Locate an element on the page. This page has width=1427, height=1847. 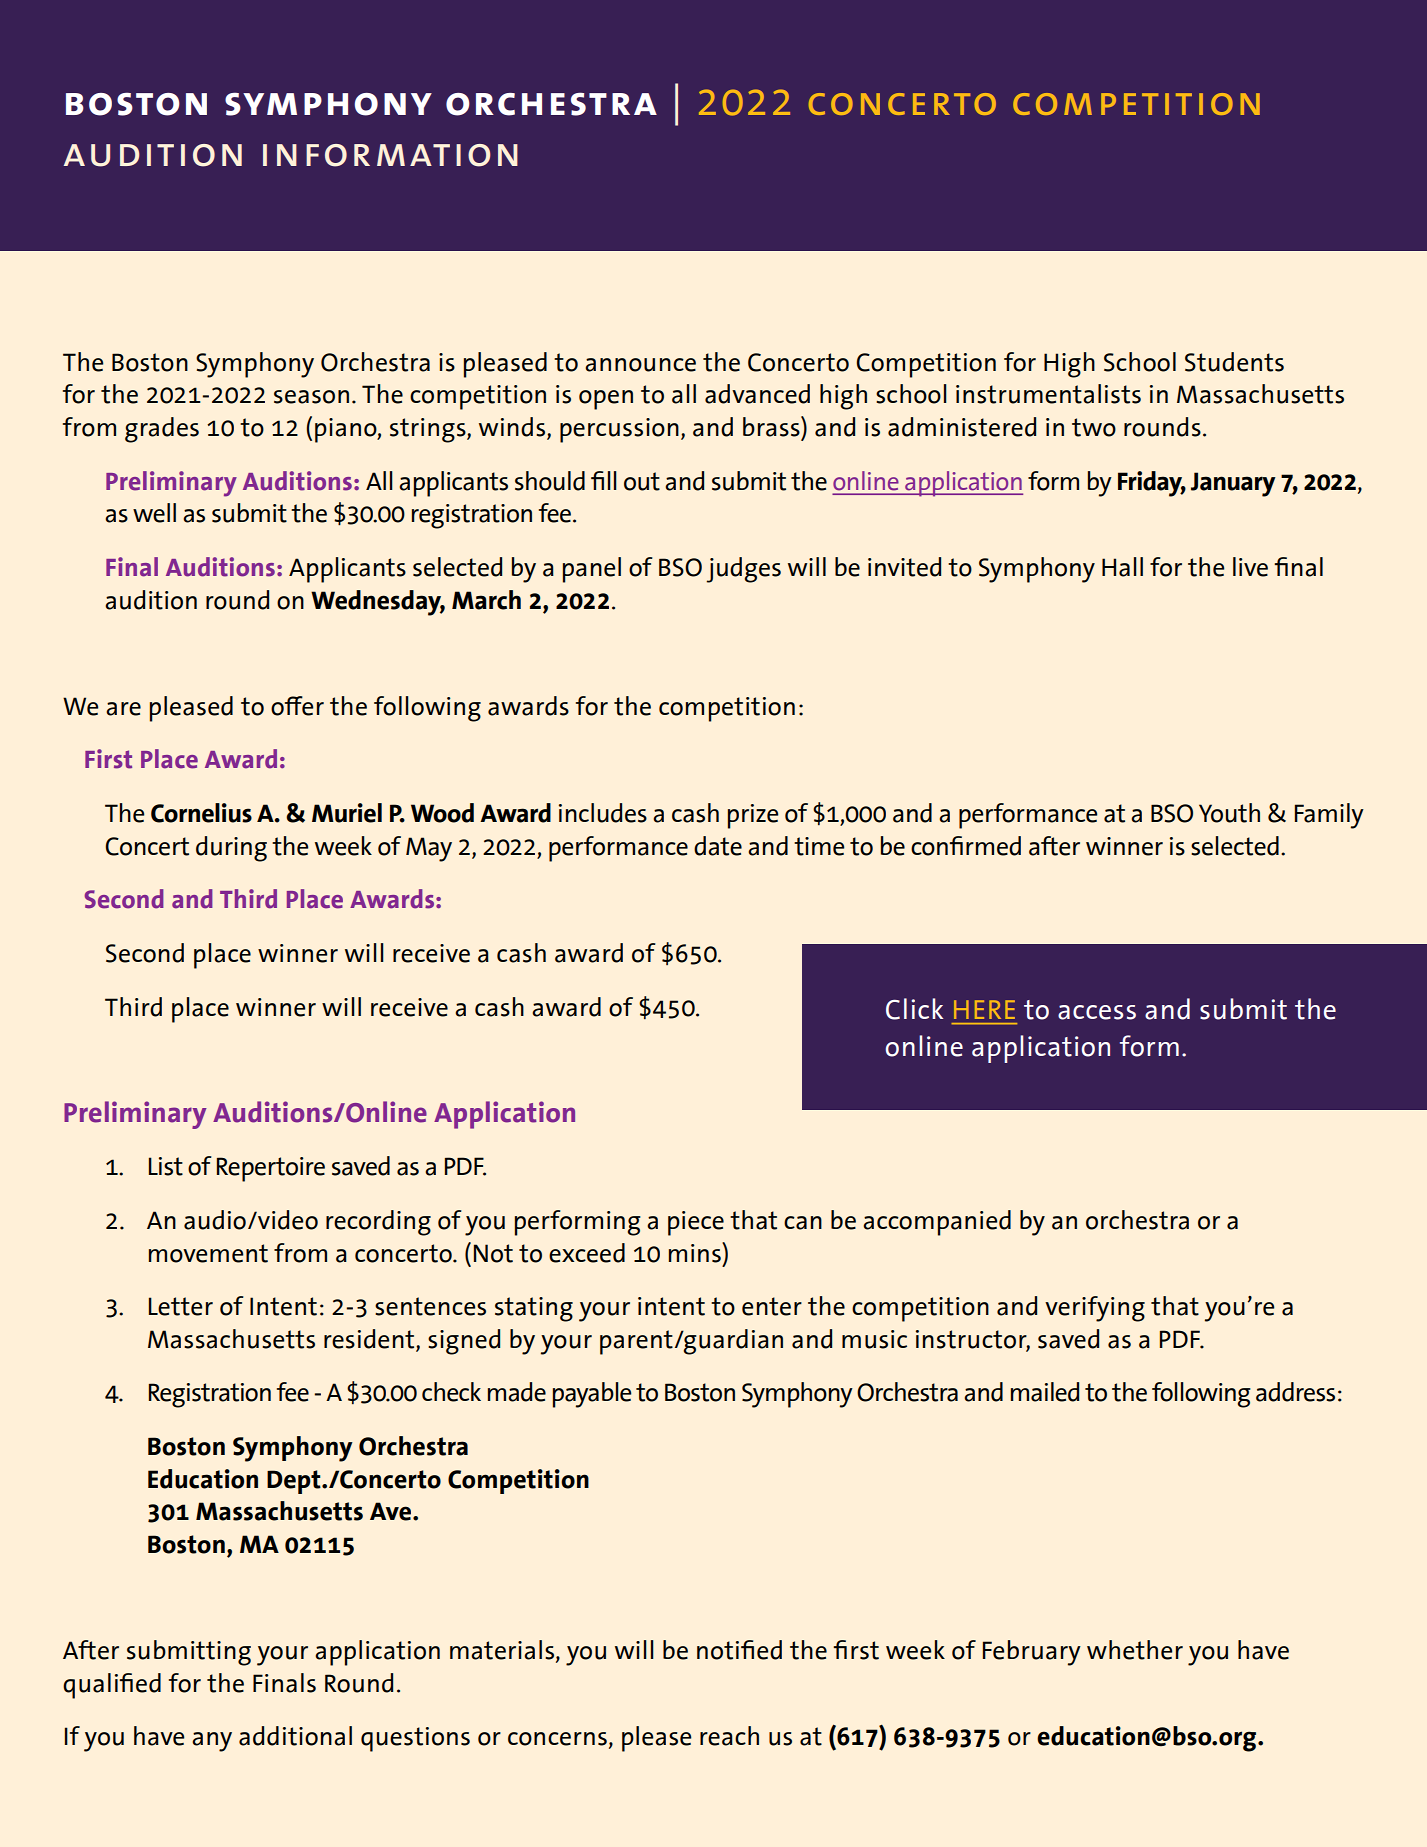
season is located at coordinates (311, 397).
